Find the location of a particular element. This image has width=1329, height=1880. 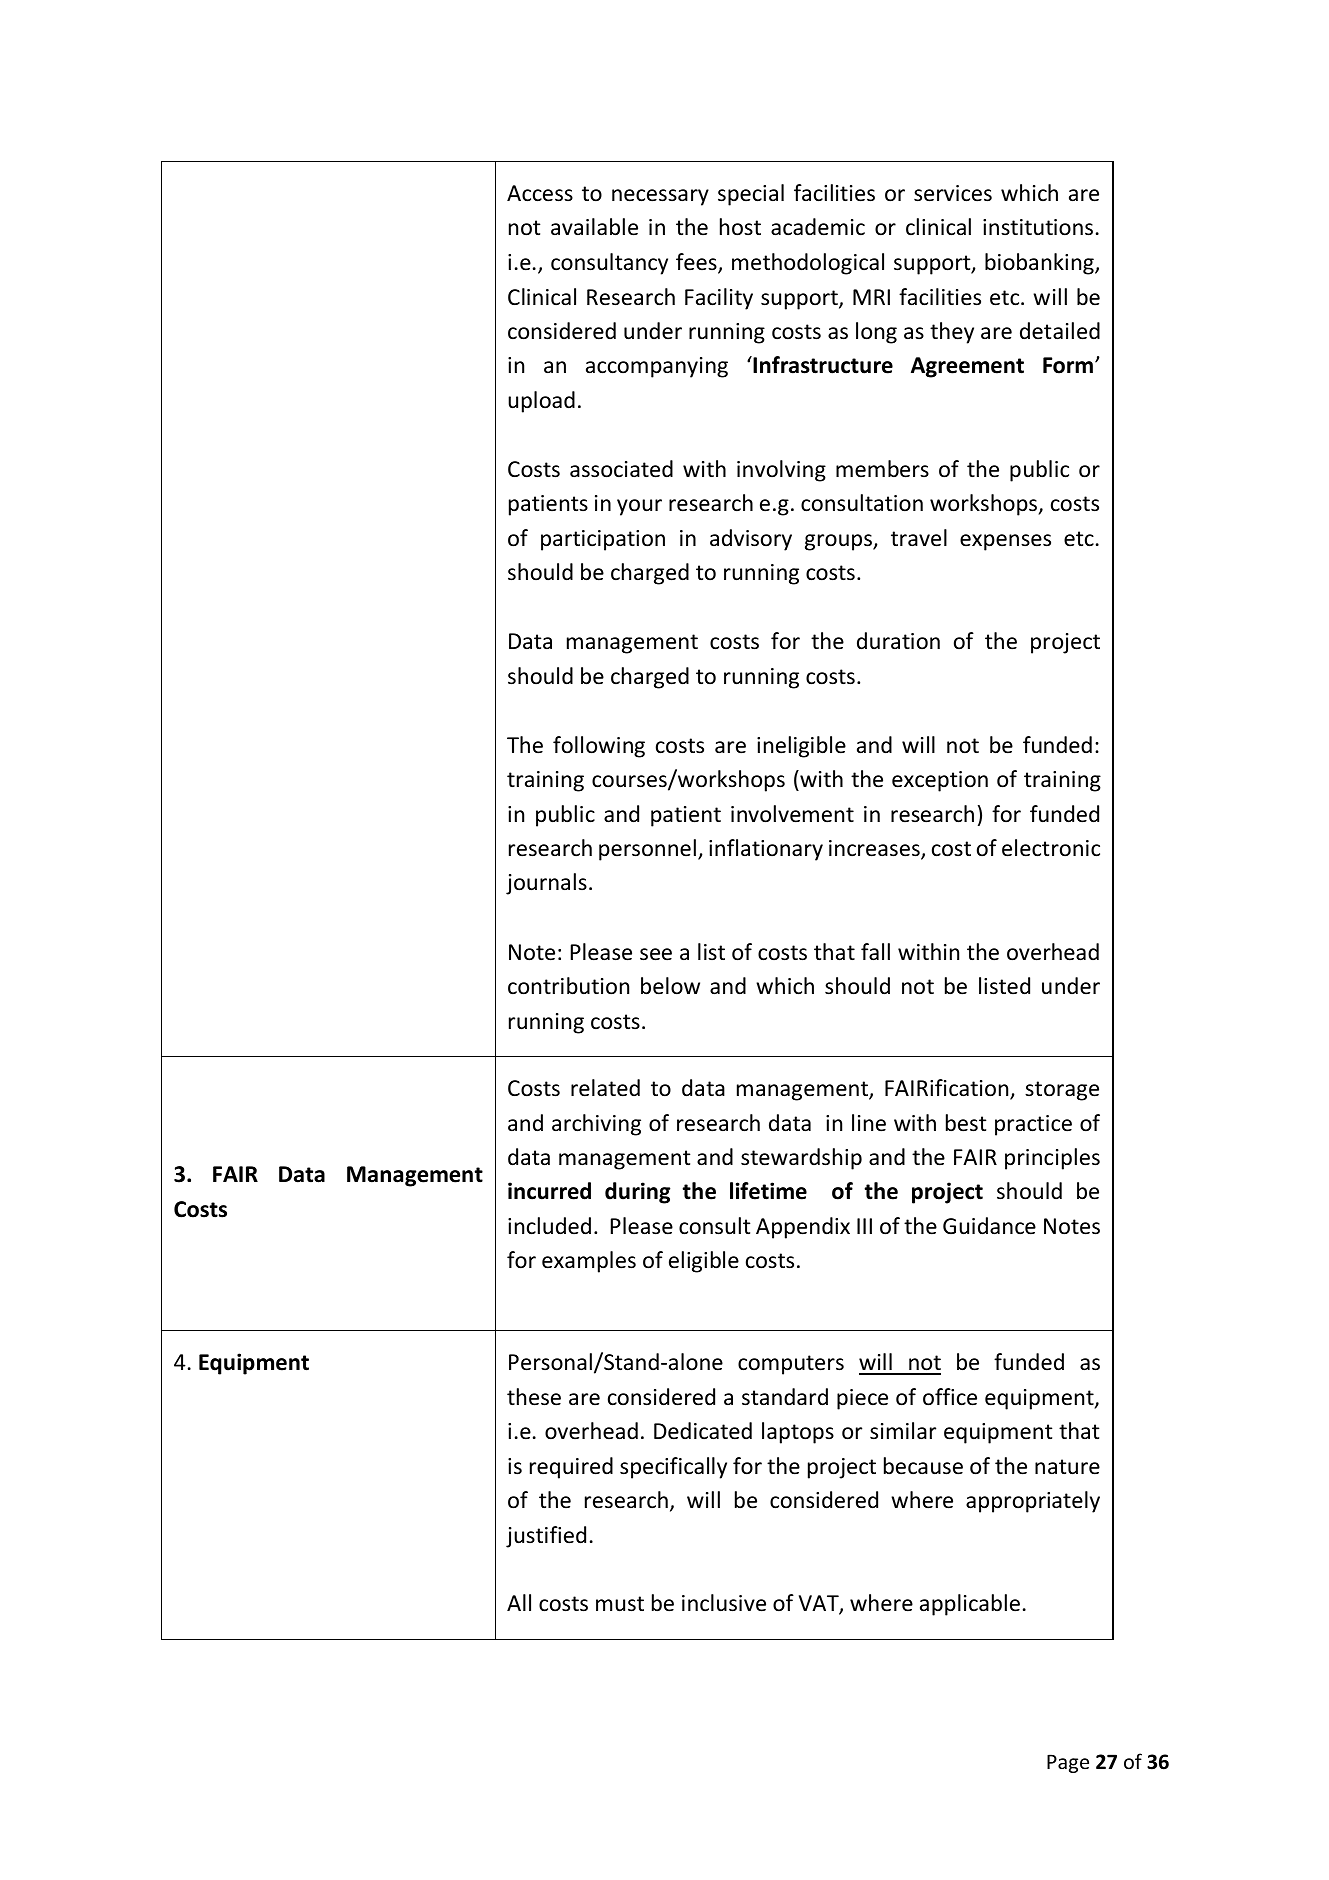

fall is located at coordinates (875, 952).
